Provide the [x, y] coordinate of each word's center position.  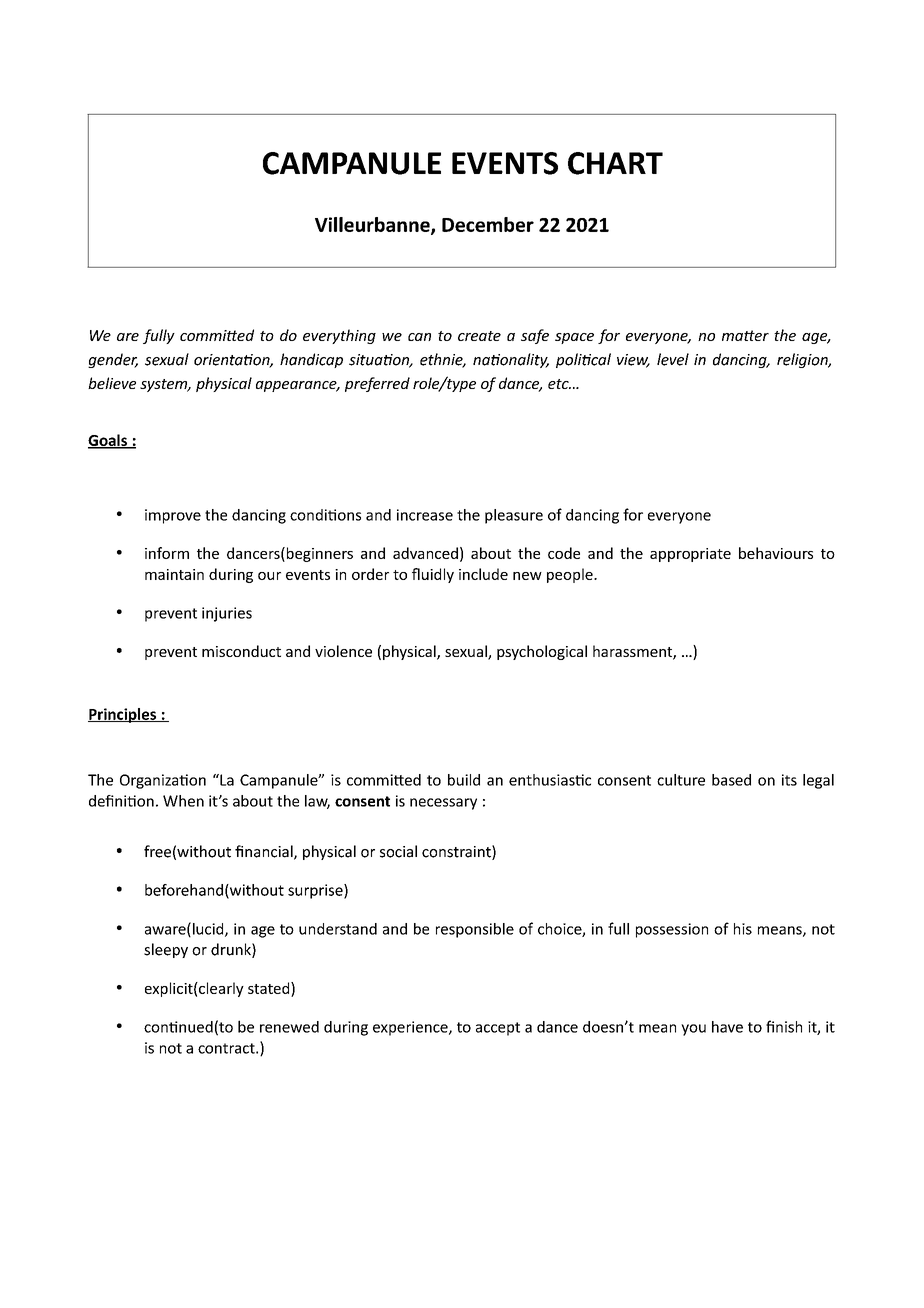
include [483, 574]
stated [270, 988]
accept [498, 1029]
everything [339, 336]
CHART [615, 163]
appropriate [690, 555]
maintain [174, 574]
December [488, 224]
